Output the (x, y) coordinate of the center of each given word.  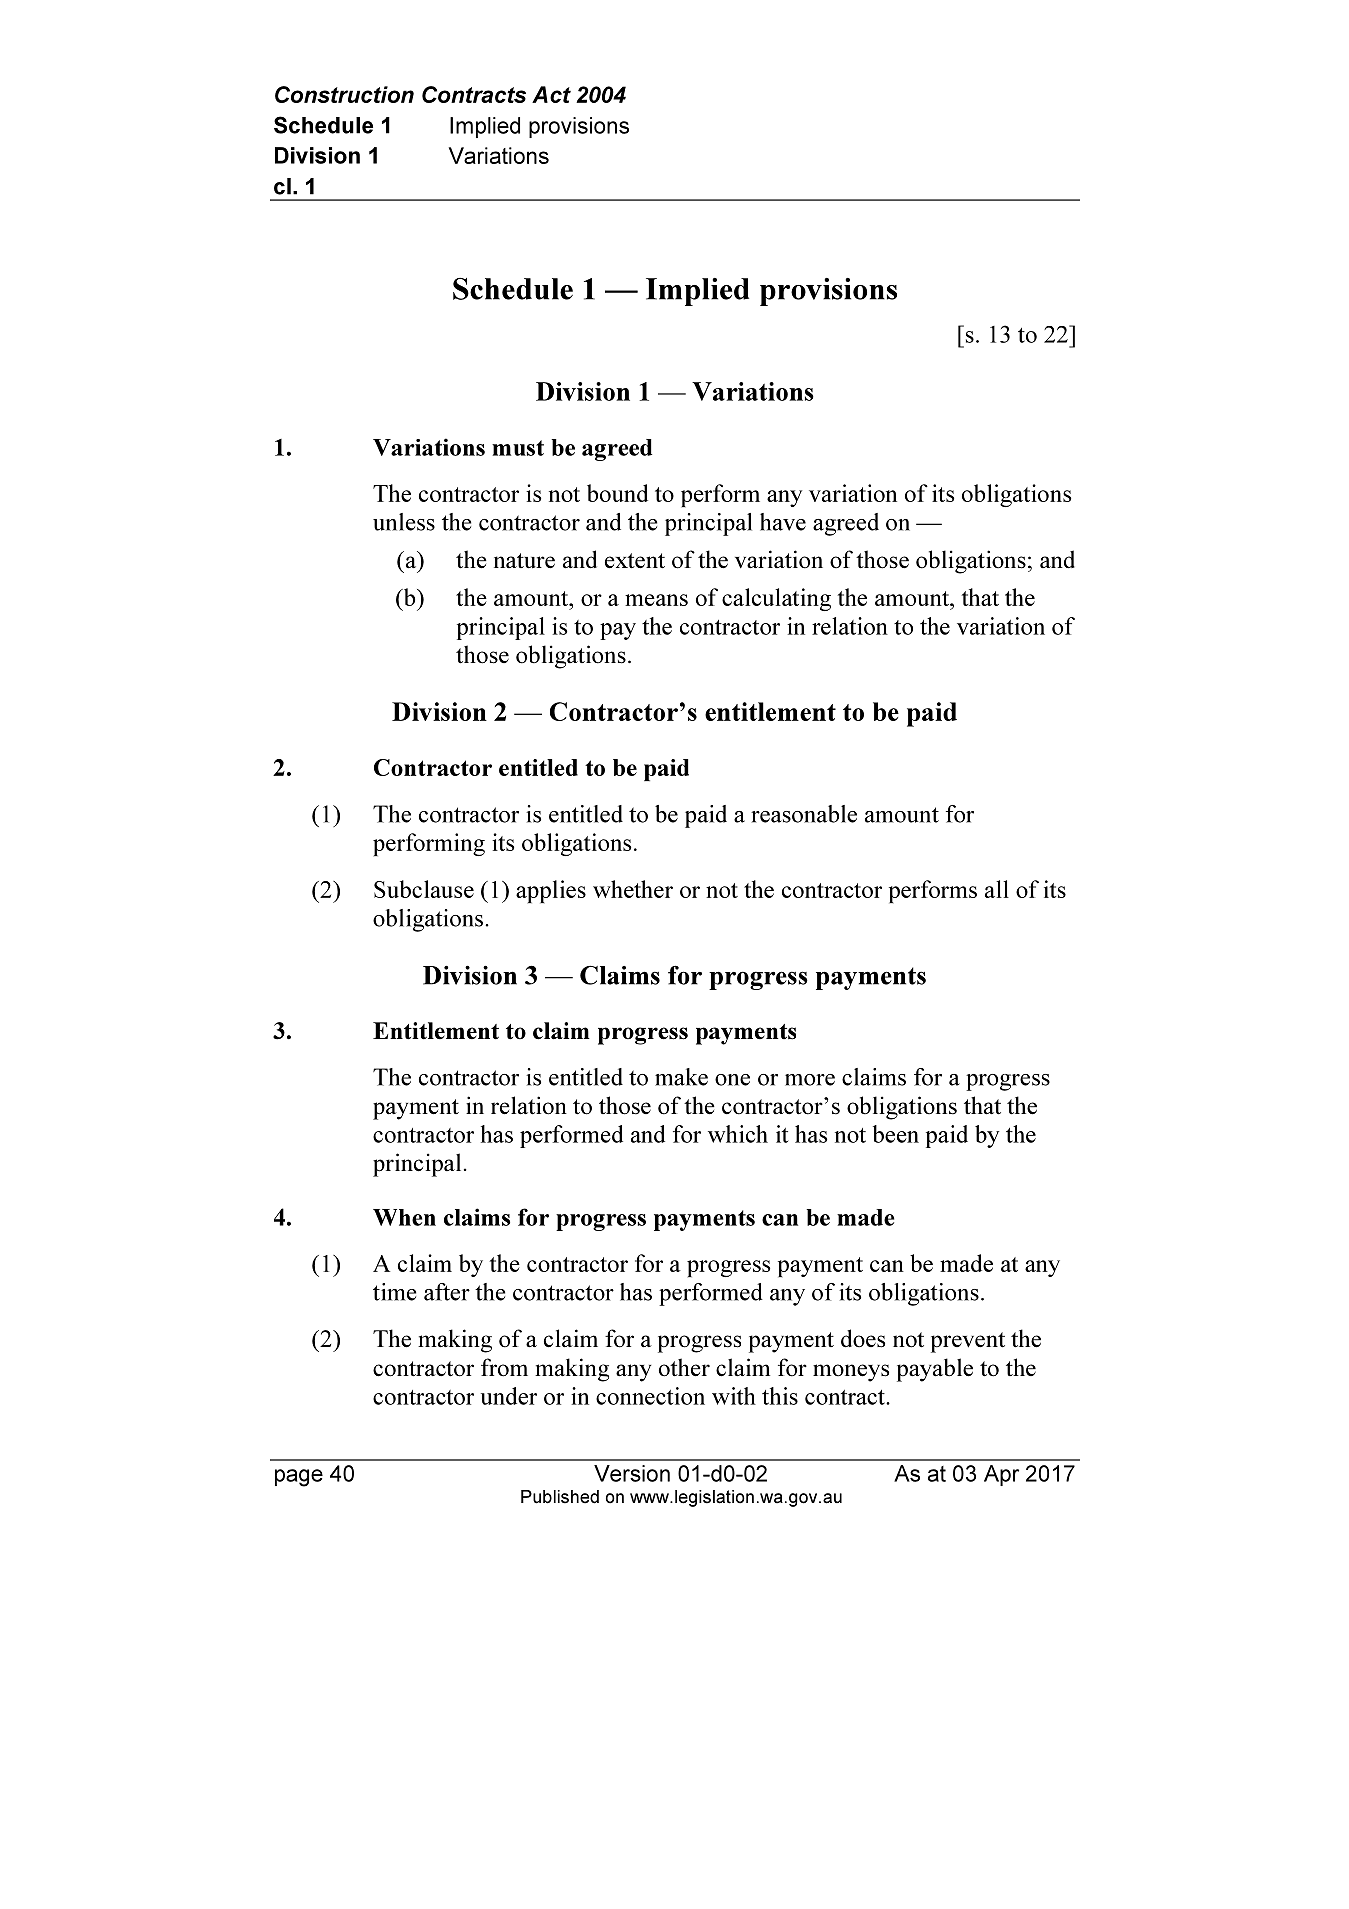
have (783, 522)
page (299, 1478)
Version (632, 1473)
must (518, 448)
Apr (1001, 1475)
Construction (344, 94)
